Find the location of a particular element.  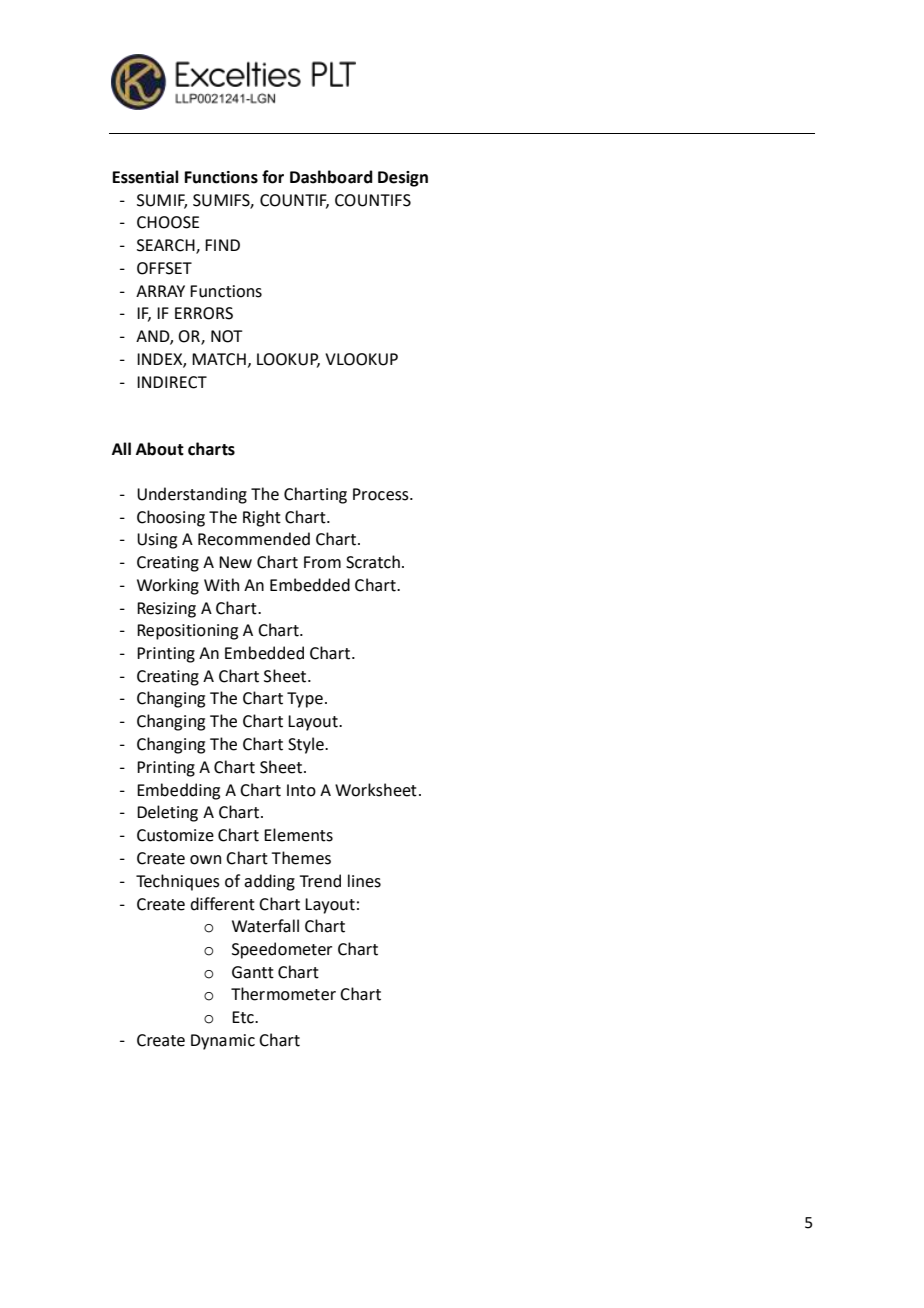

Recommended is located at coordinates (254, 539).
